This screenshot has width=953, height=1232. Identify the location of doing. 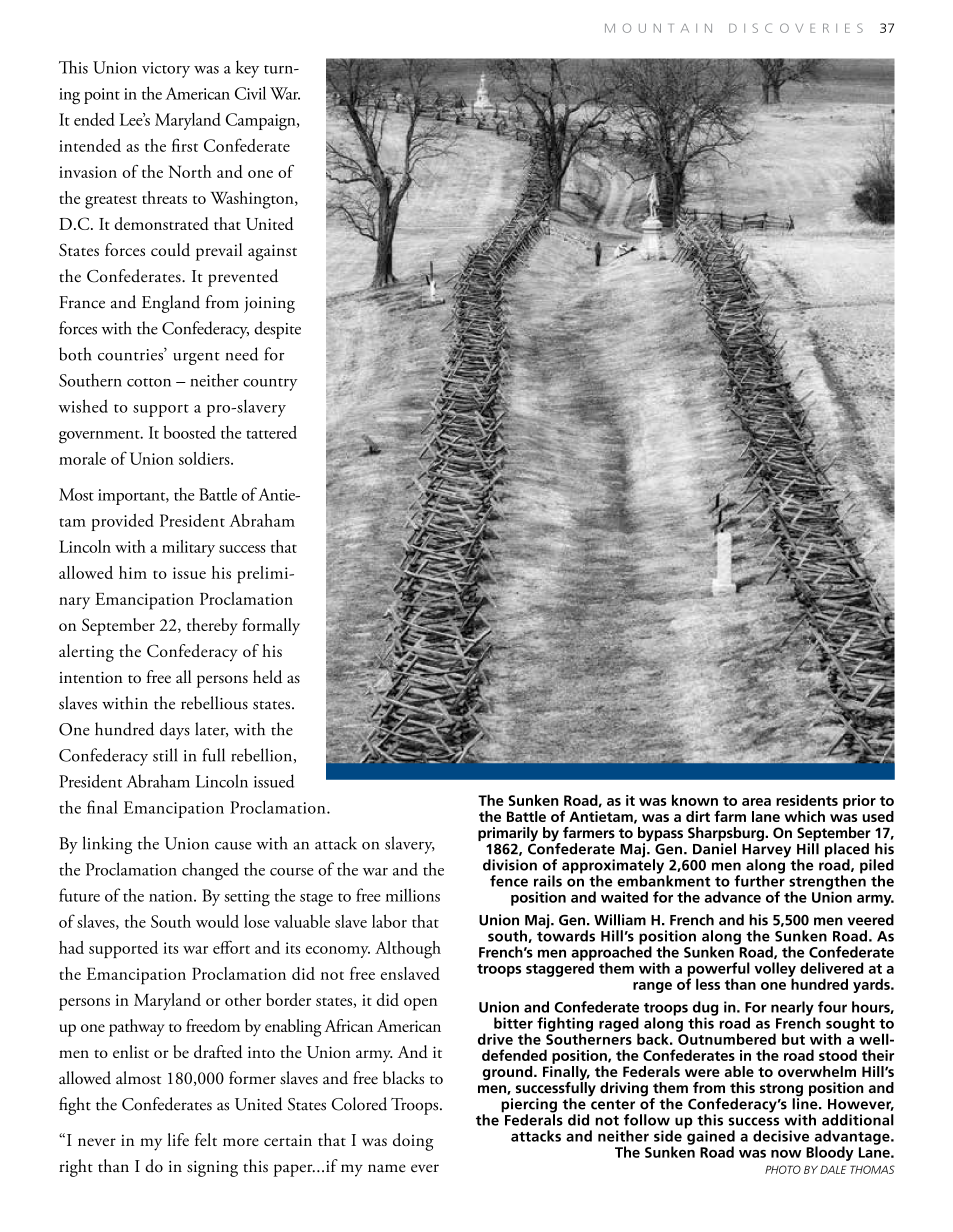
(413, 1142).
